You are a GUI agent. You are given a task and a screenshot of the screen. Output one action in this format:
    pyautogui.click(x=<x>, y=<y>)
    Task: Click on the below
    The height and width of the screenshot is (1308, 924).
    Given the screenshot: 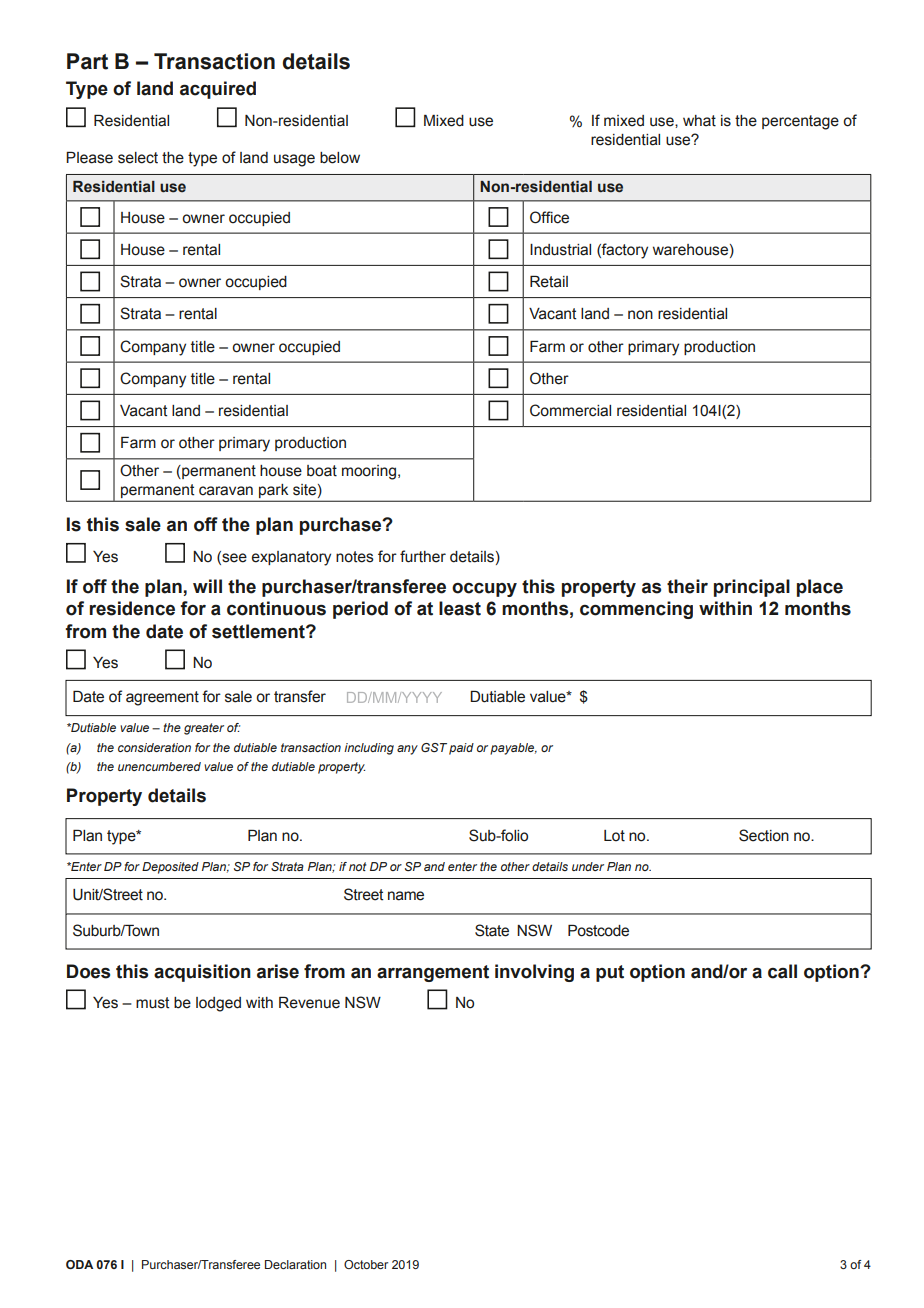 What is the action you would take?
    pyautogui.click(x=340, y=158)
